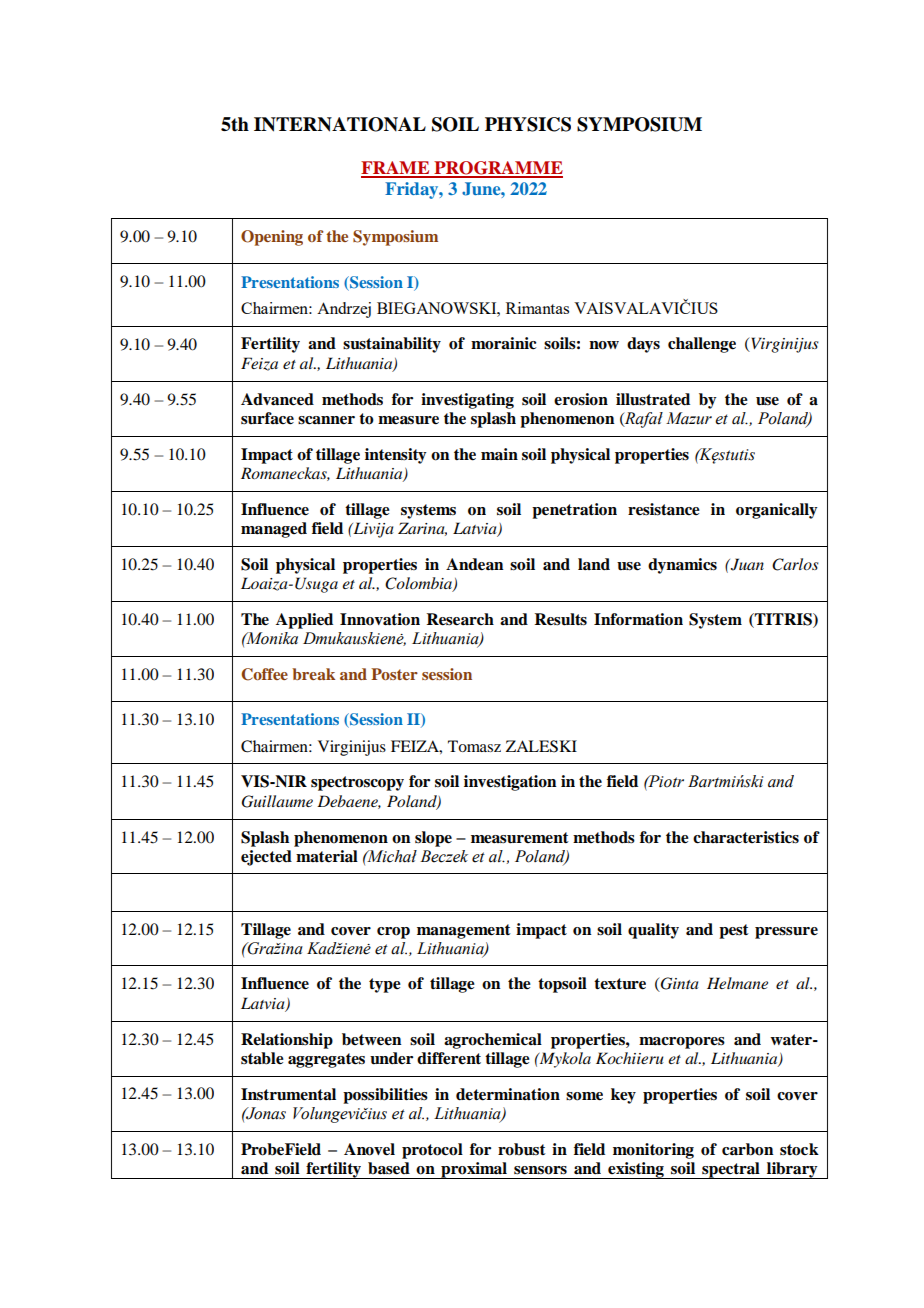 The height and width of the screenshot is (1308, 924). What do you see at coordinates (702, 345) in the screenshot?
I see `challenge` at bounding box center [702, 345].
